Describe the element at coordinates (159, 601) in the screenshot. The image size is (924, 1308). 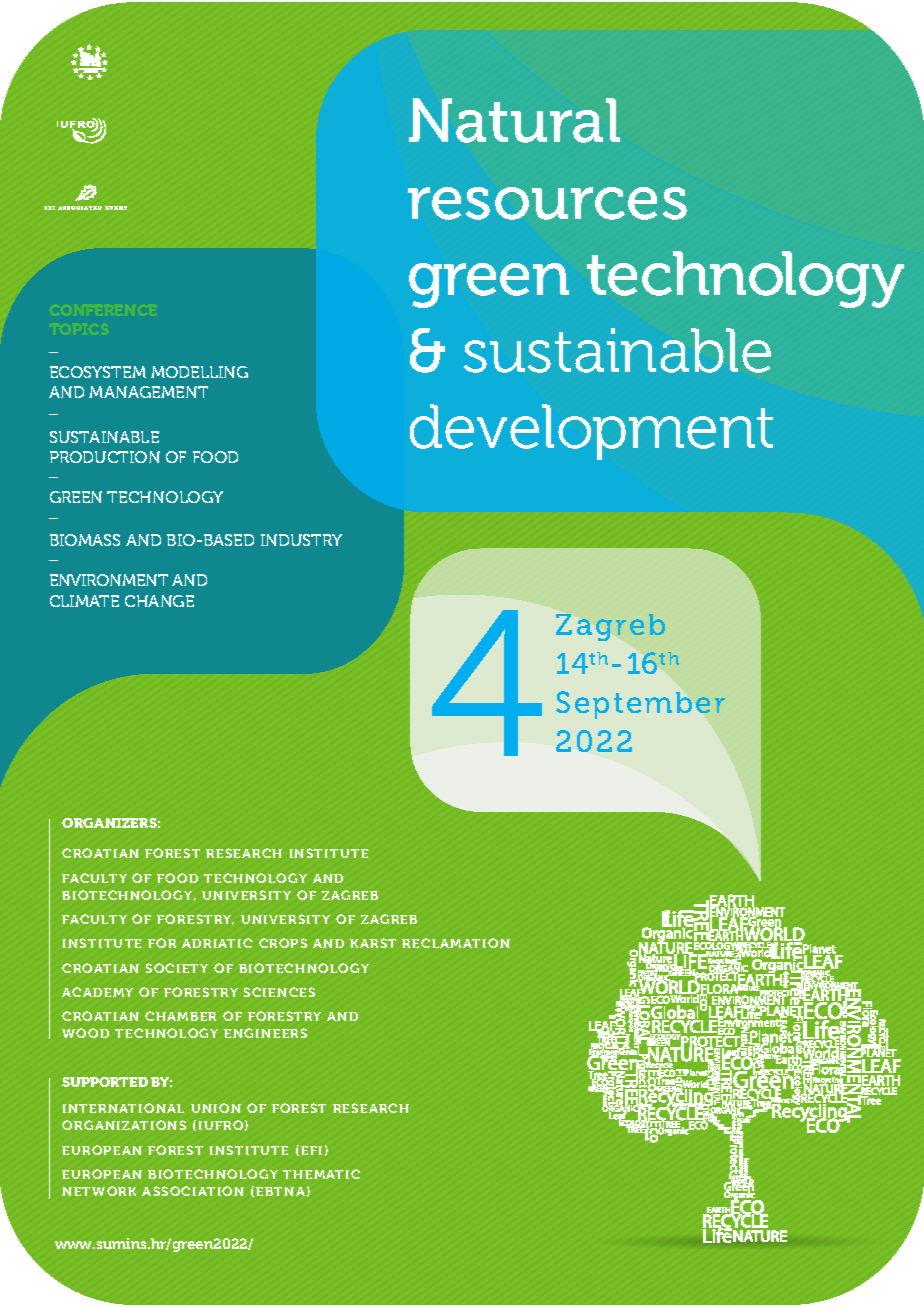
I see `CHANGE` at that location.
